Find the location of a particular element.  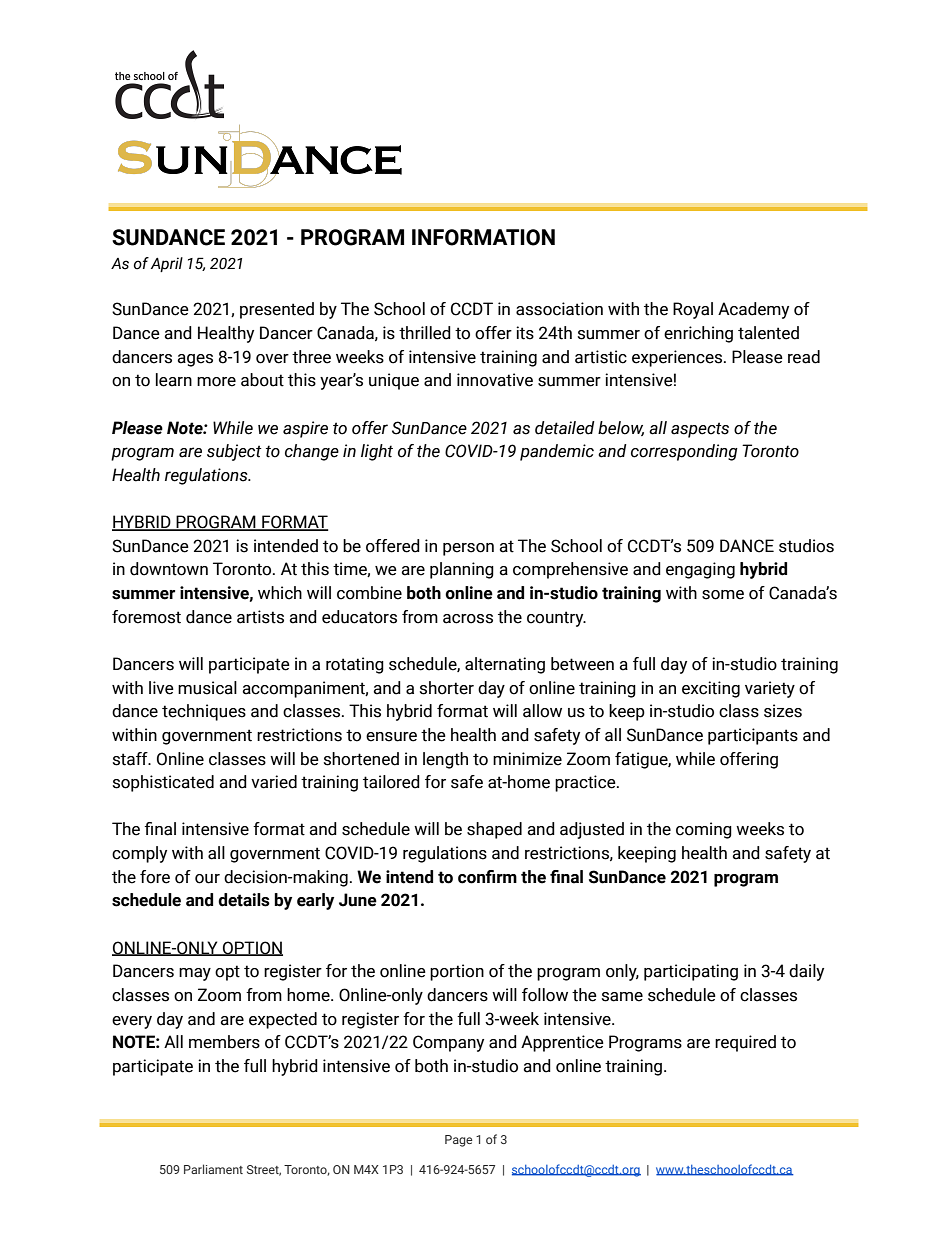

April is located at coordinates (167, 264).
